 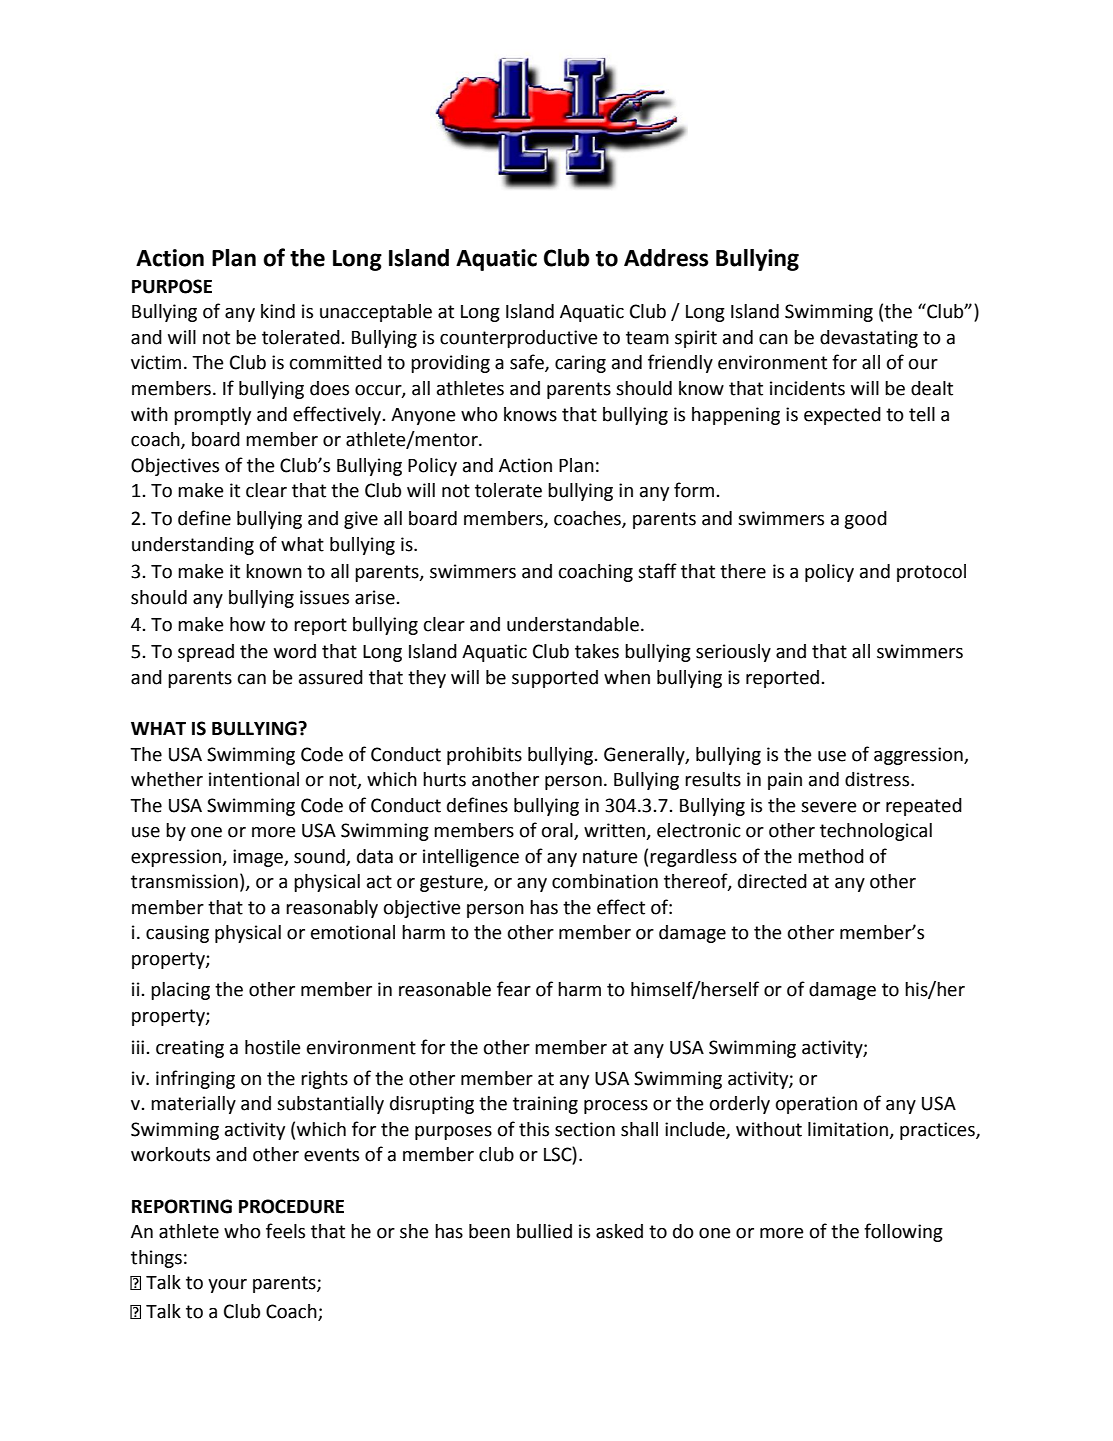 What do you see at coordinates (273, 1047) in the screenshot?
I see `hostile` at bounding box center [273, 1047].
